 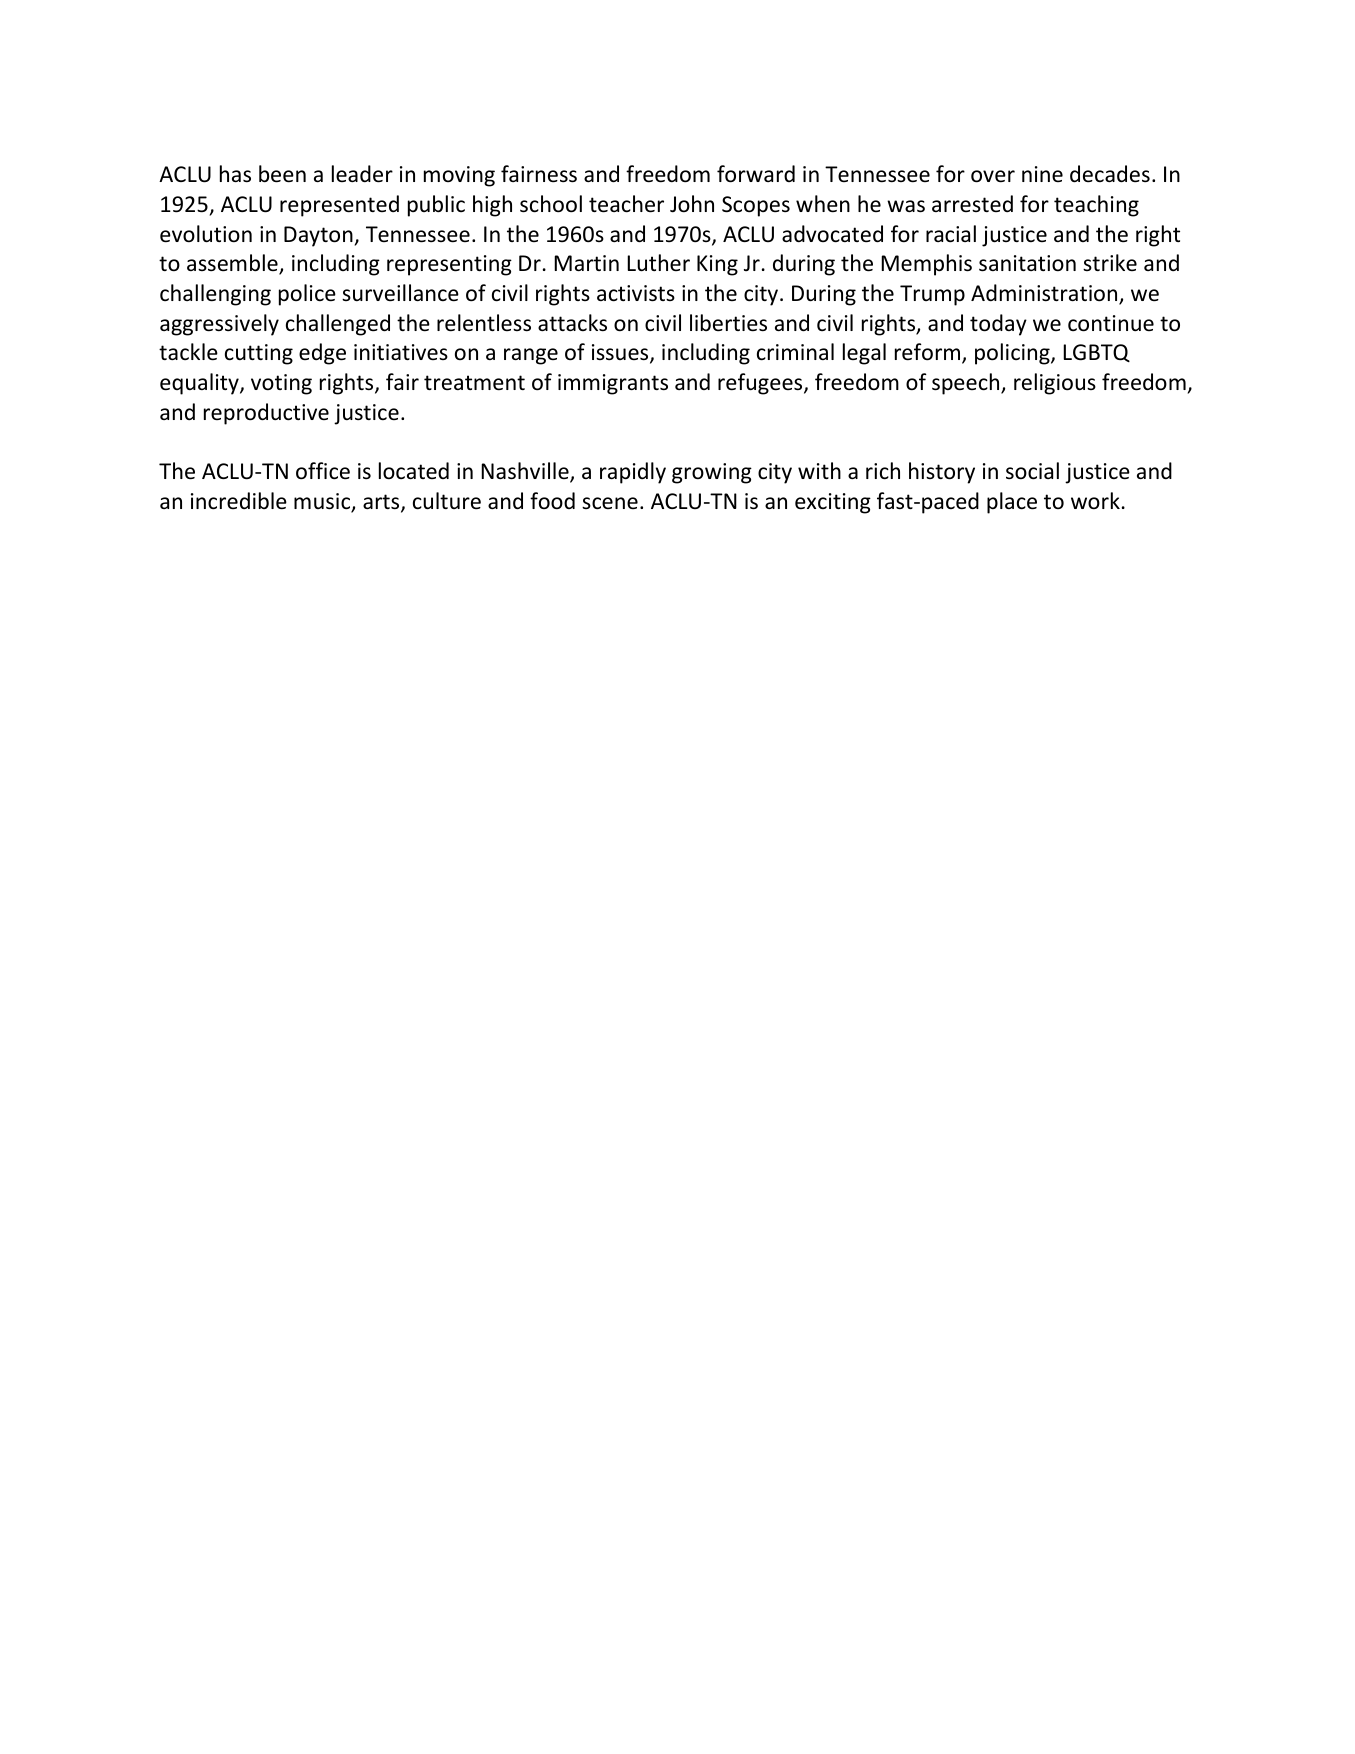 I want to click on reproductive, so click(x=266, y=414).
